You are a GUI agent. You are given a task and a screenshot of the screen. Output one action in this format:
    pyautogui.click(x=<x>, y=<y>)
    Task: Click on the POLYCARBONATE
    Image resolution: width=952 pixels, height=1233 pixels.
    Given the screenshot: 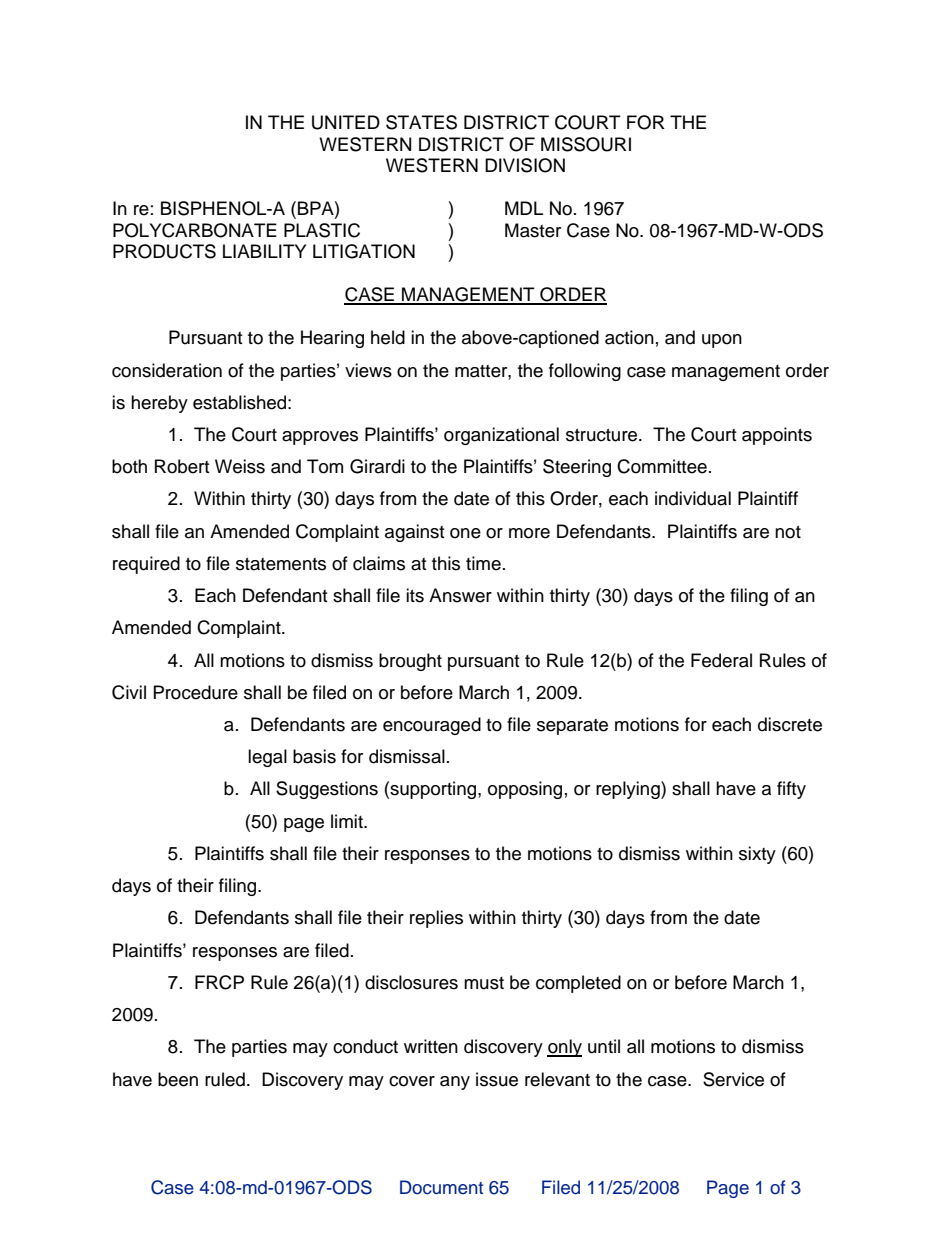 What is the action you would take?
    pyautogui.click(x=195, y=230)
